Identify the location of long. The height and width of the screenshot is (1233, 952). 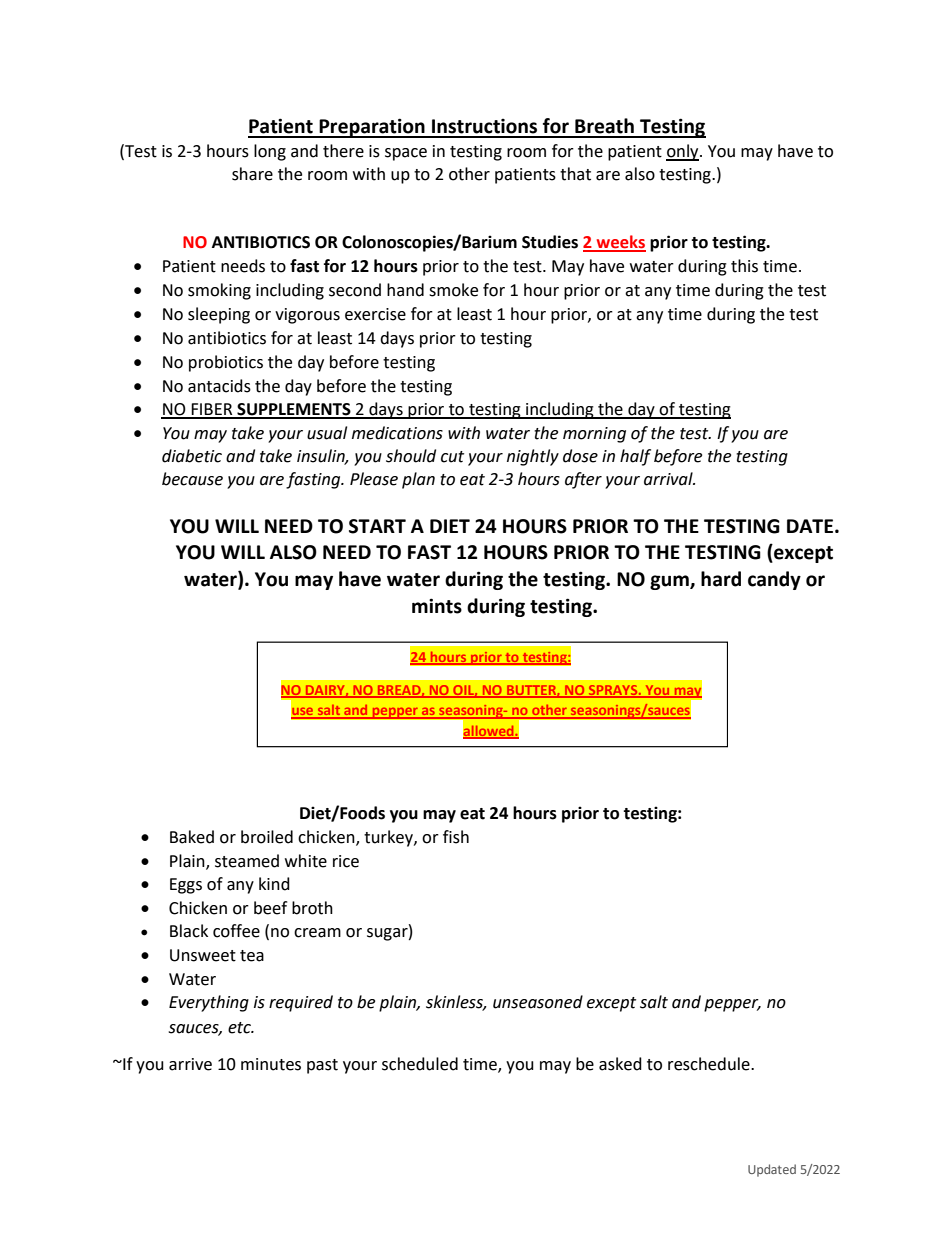
(270, 152).
